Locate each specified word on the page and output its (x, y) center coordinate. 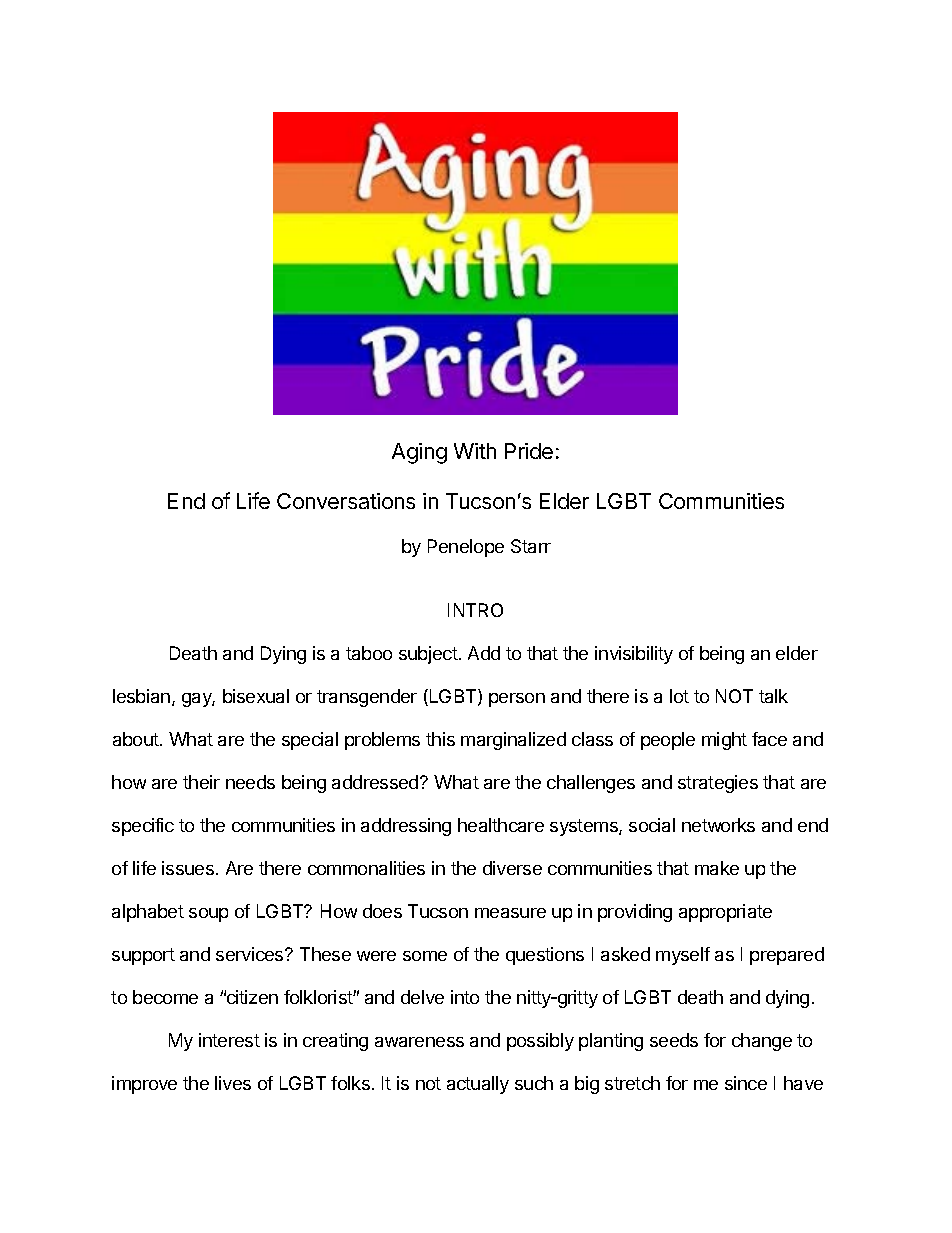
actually (478, 1085)
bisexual (256, 696)
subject (429, 655)
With (475, 451)
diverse (512, 868)
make (717, 868)
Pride (529, 451)
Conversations (346, 501)
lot (679, 696)
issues (188, 868)
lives (233, 1083)
